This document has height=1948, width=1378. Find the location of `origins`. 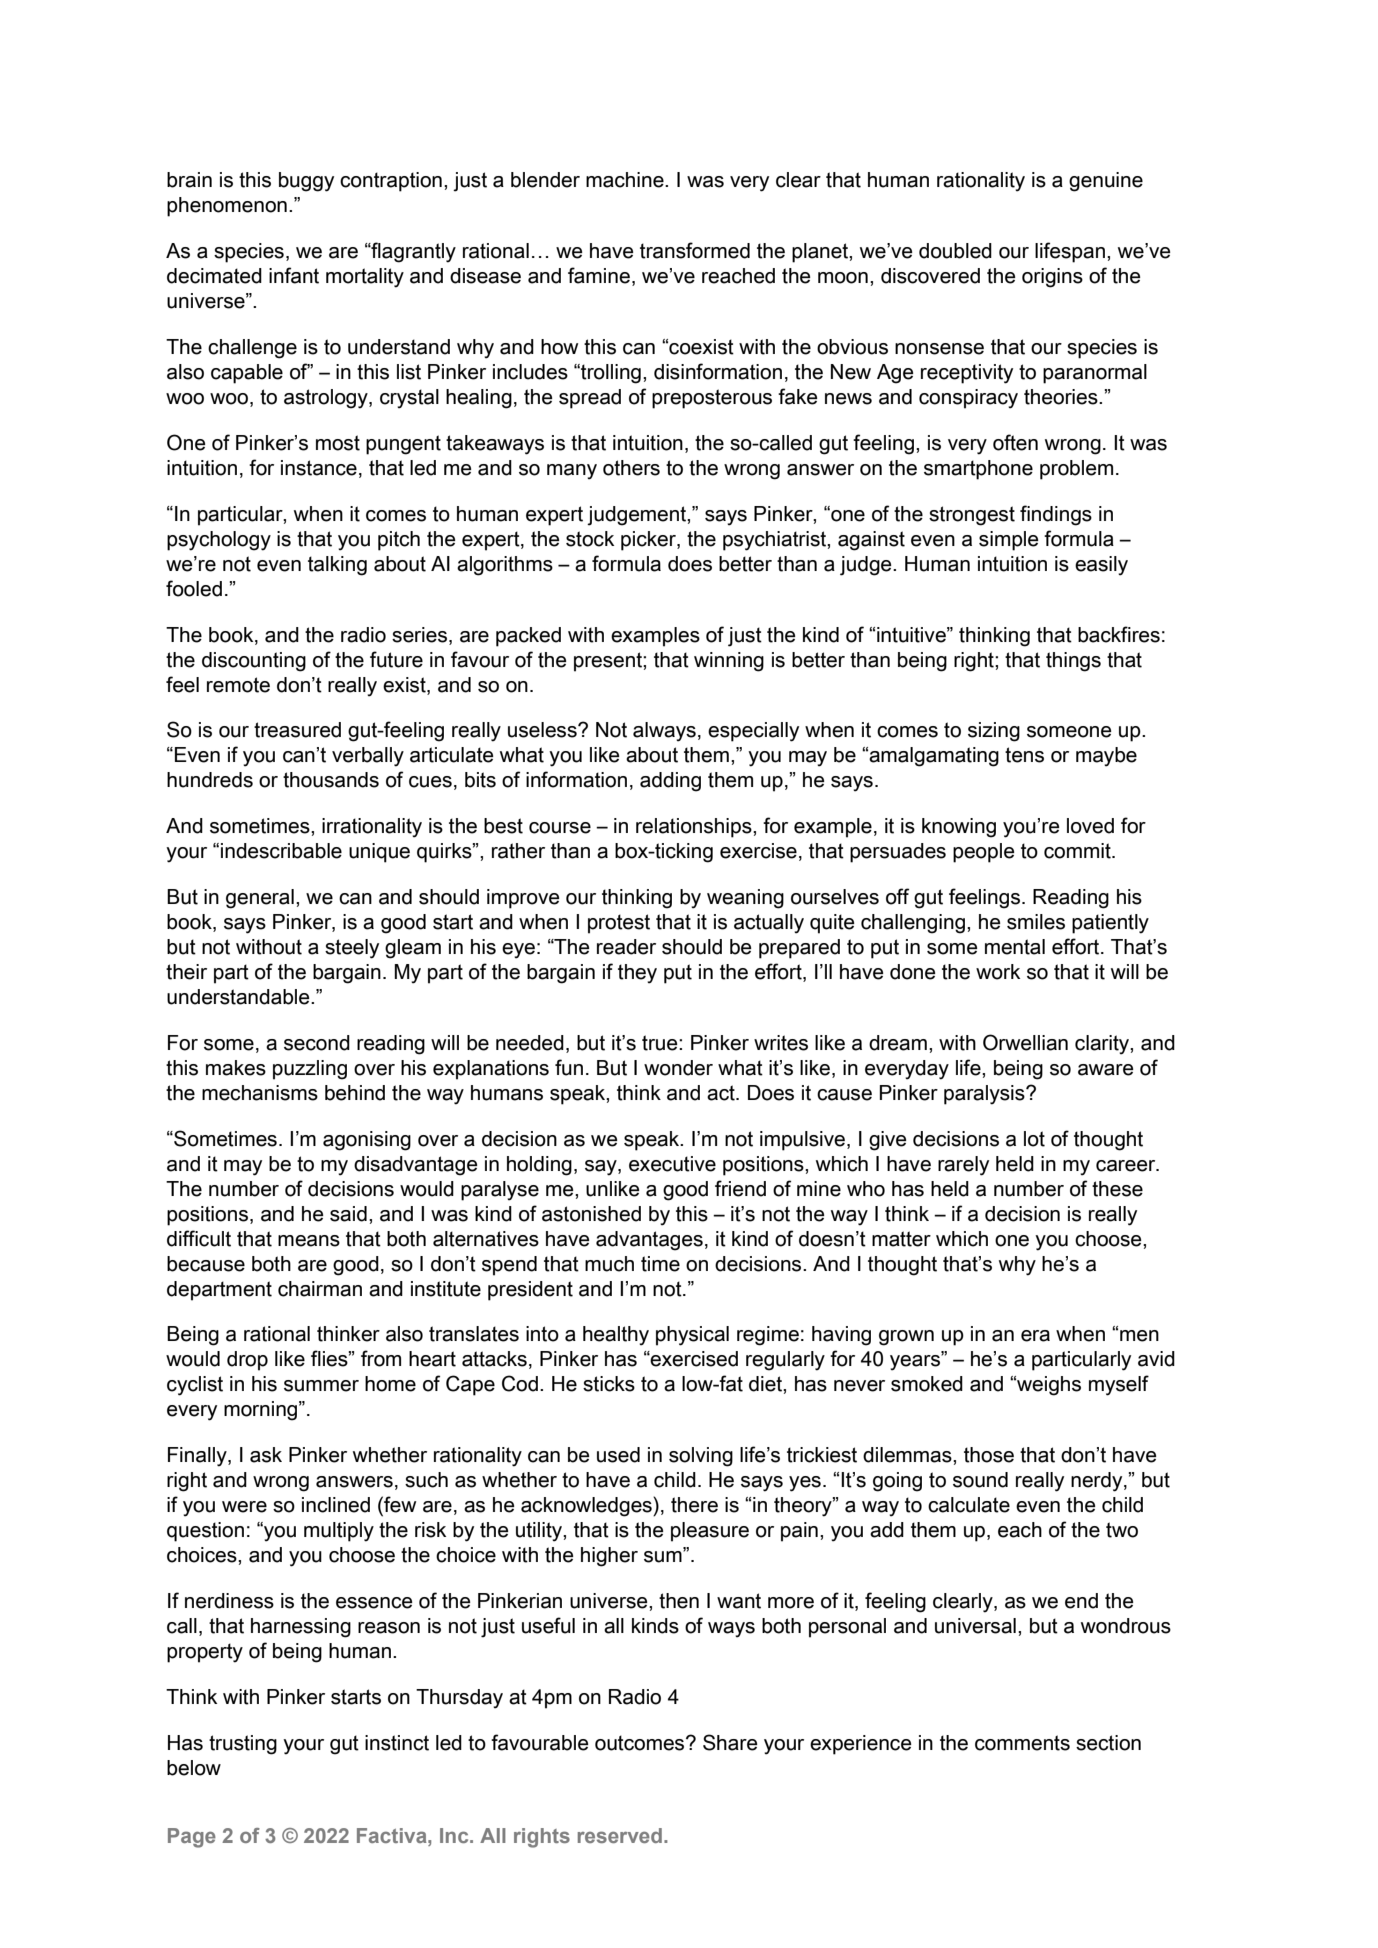

origins is located at coordinates (1052, 278).
